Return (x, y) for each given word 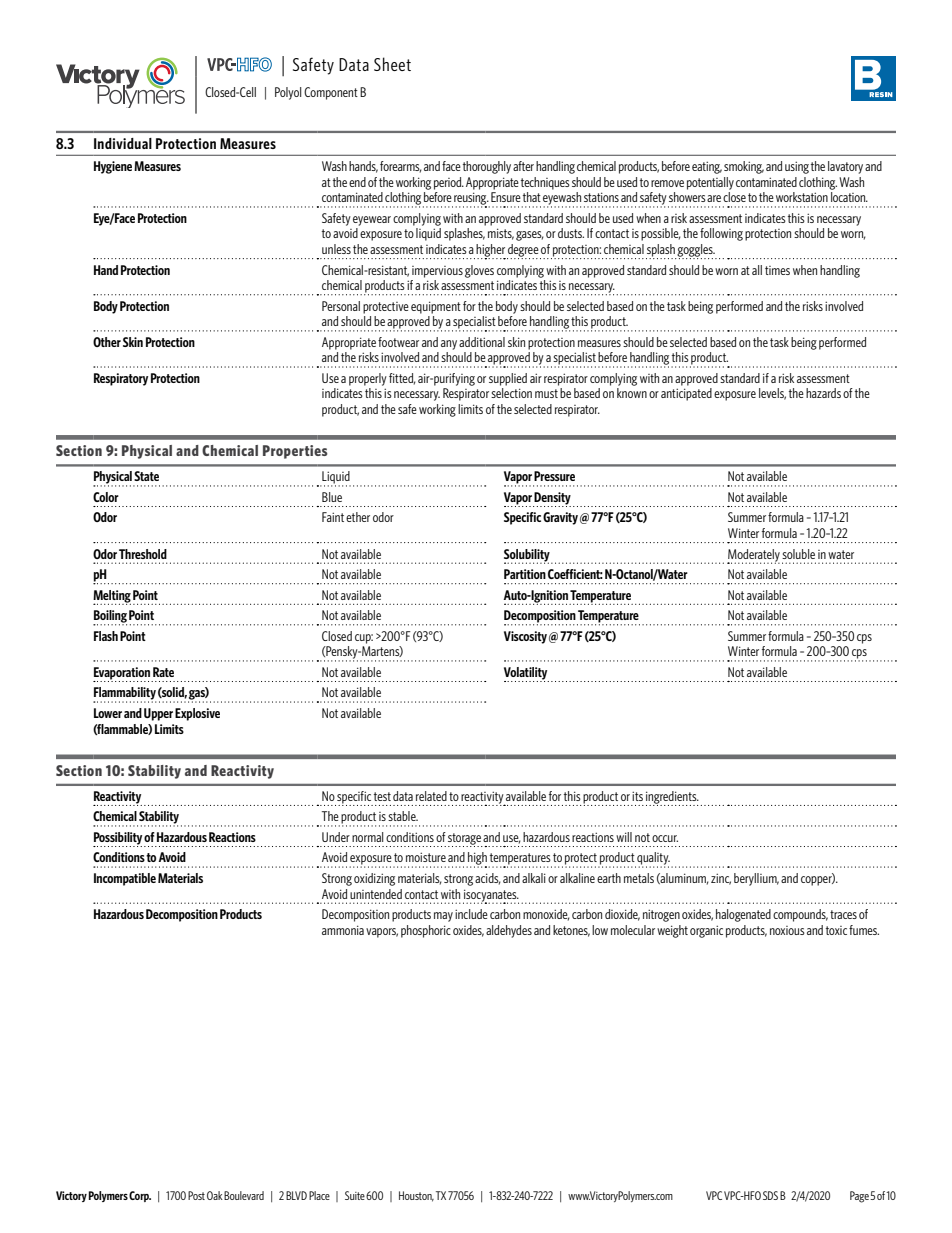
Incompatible (125, 879)
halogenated (743, 915)
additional (482, 342)
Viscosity (525, 637)
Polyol (288, 93)
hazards (823, 393)
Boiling (110, 617)
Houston (416, 1196)
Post (196, 1195)
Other (107, 342)
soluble (798, 554)
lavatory (845, 167)
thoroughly (487, 167)
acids (488, 879)
